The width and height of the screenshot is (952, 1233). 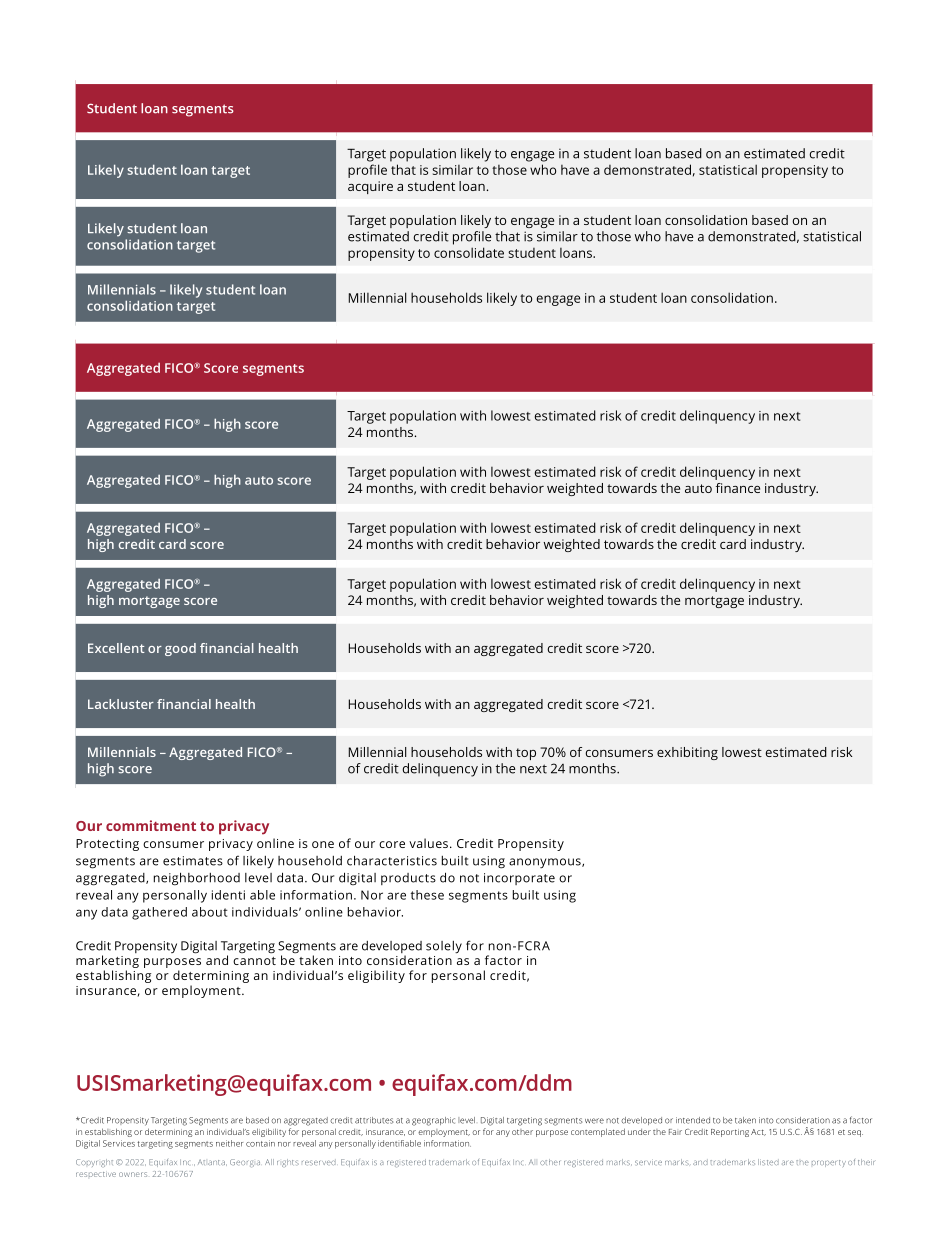 I want to click on listed, so click(x=768, y=1162).
